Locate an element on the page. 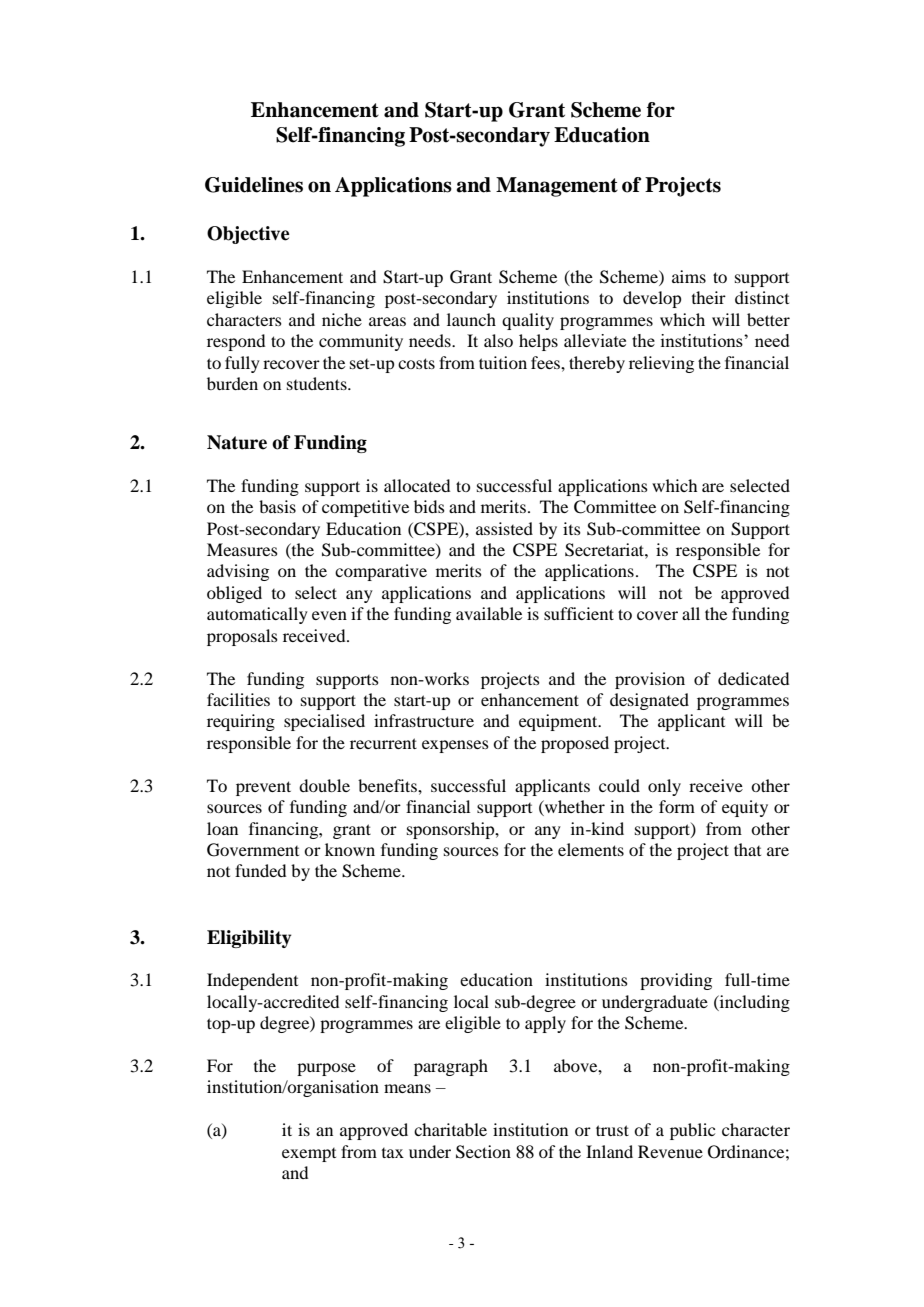 This image has width=924, height=1307. Management is located at coordinates (557, 187).
